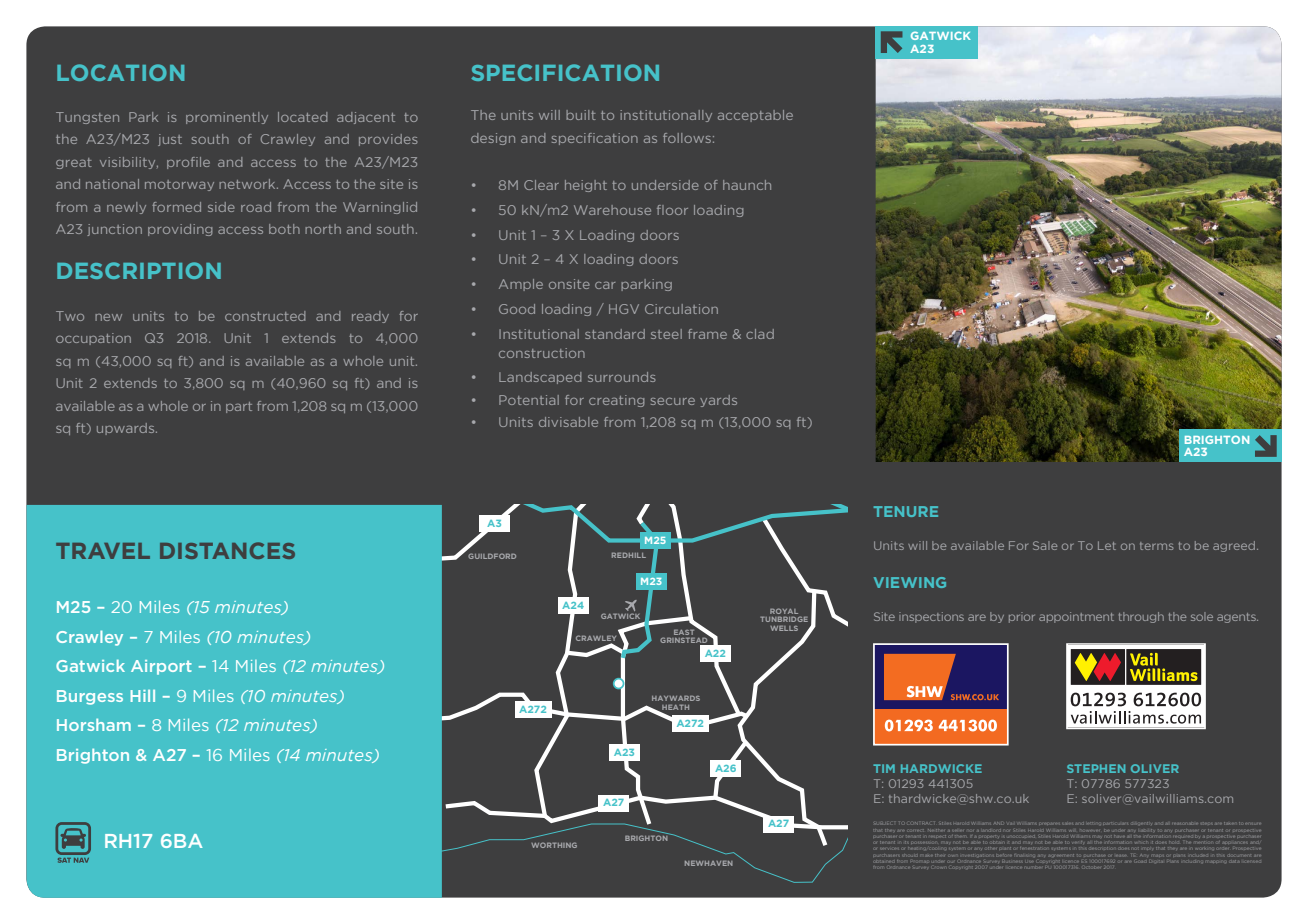  I want to click on constructed, so click(265, 316).
